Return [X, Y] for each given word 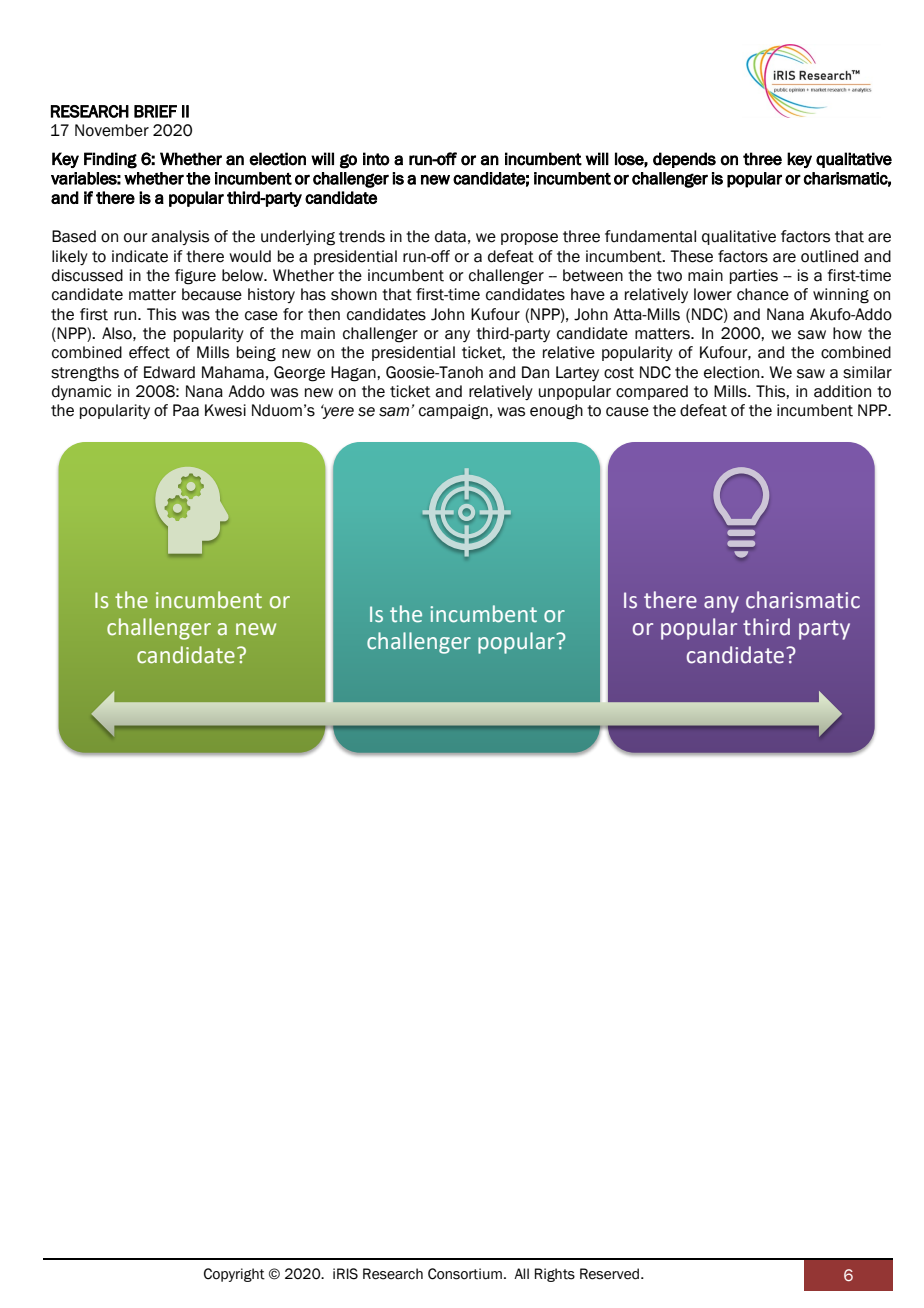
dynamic [81, 392]
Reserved [611, 1274]
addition [842, 391]
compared [652, 392]
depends [684, 160]
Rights [555, 1275]
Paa [186, 410]
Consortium [465, 1274]
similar [867, 372]
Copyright [234, 1275]
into [376, 159]
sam [394, 412]
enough [556, 412]
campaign [453, 412]
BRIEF [155, 111]
